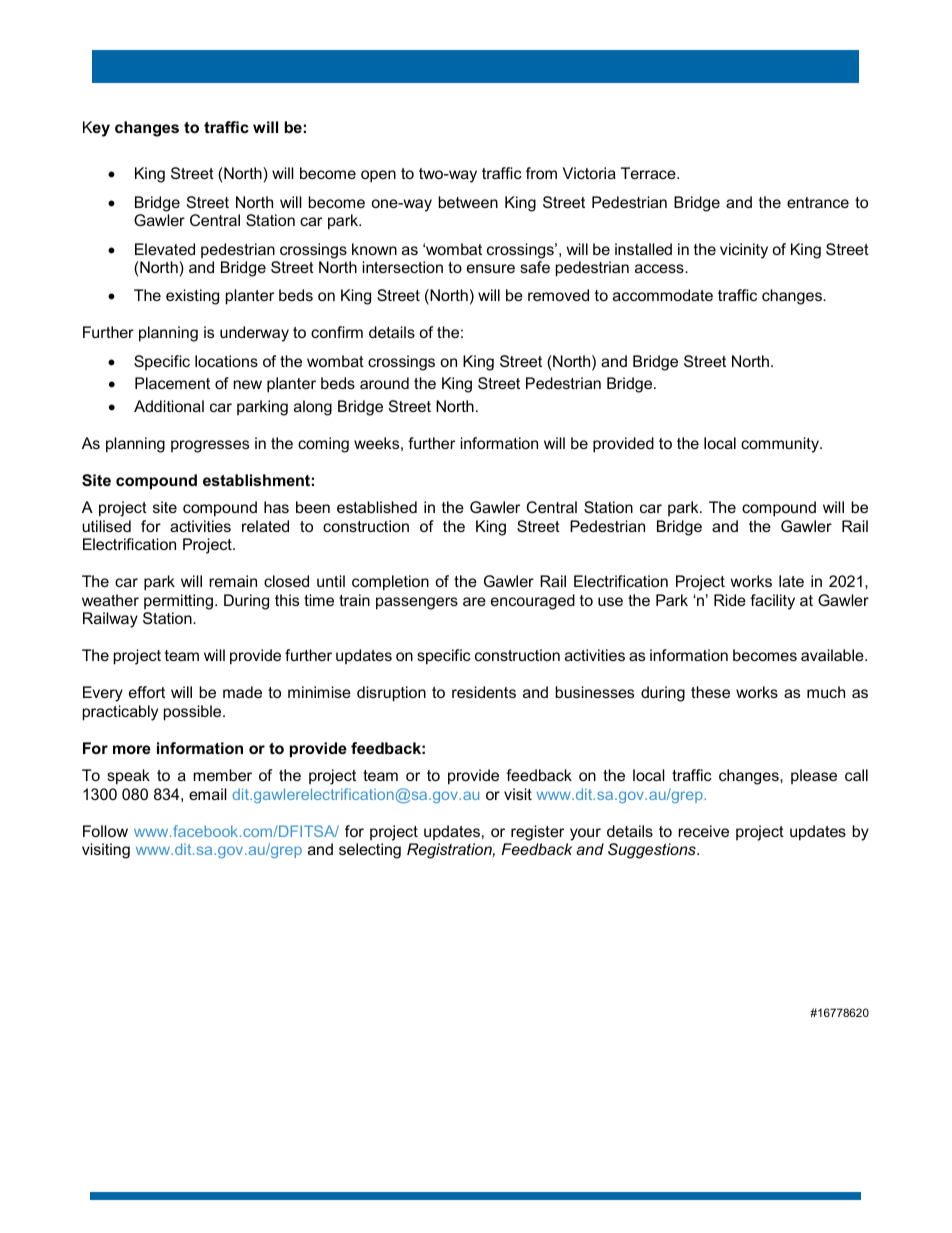  Describe the element at coordinates (96, 129) in the screenshot. I see `Key` at that location.
